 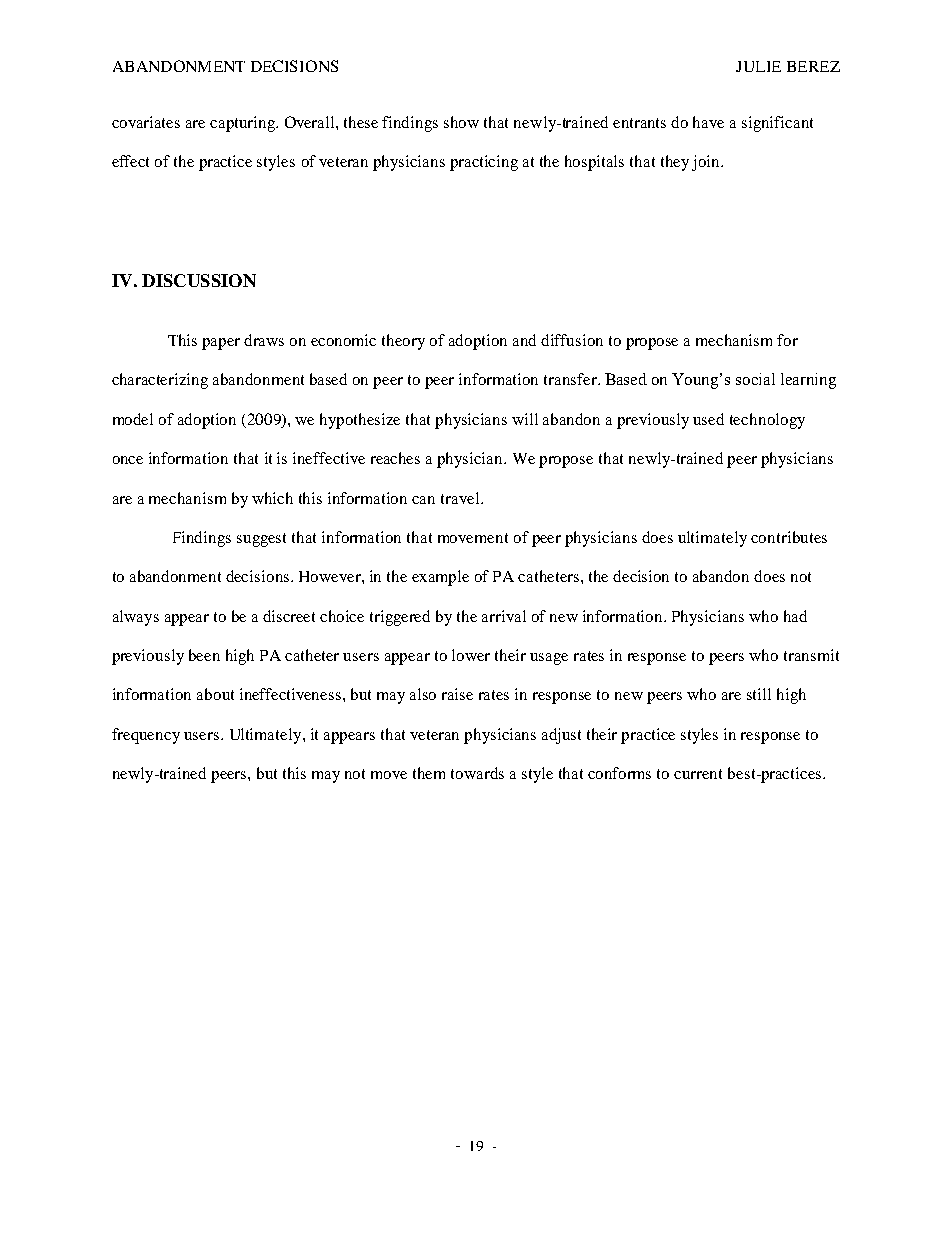 What do you see at coordinates (708, 419) in the page?
I see `used` at bounding box center [708, 419].
